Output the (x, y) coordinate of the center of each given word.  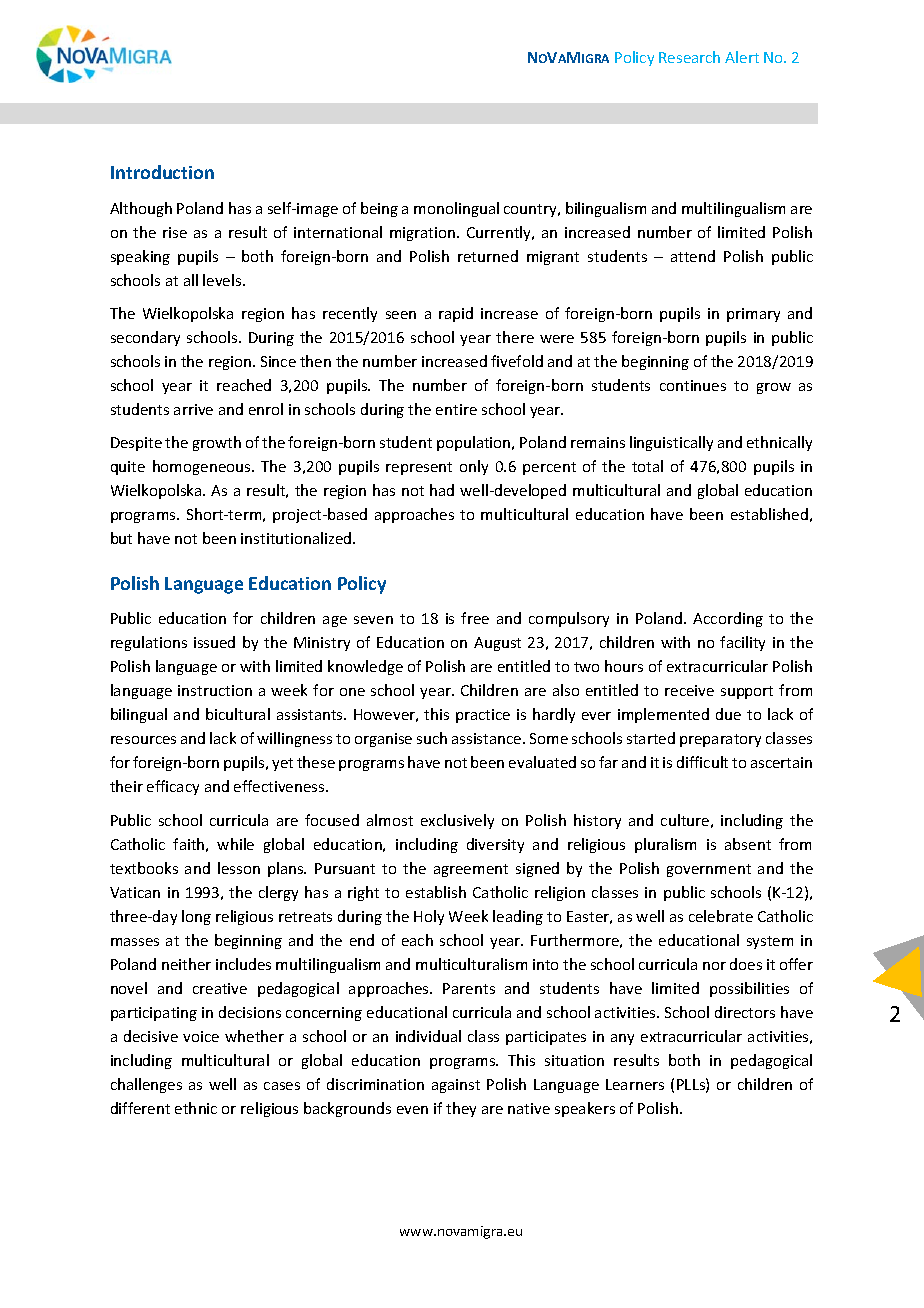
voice (201, 1036)
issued (214, 642)
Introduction (162, 172)
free (475, 618)
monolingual (456, 209)
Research (689, 57)
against (456, 1086)
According (728, 619)
